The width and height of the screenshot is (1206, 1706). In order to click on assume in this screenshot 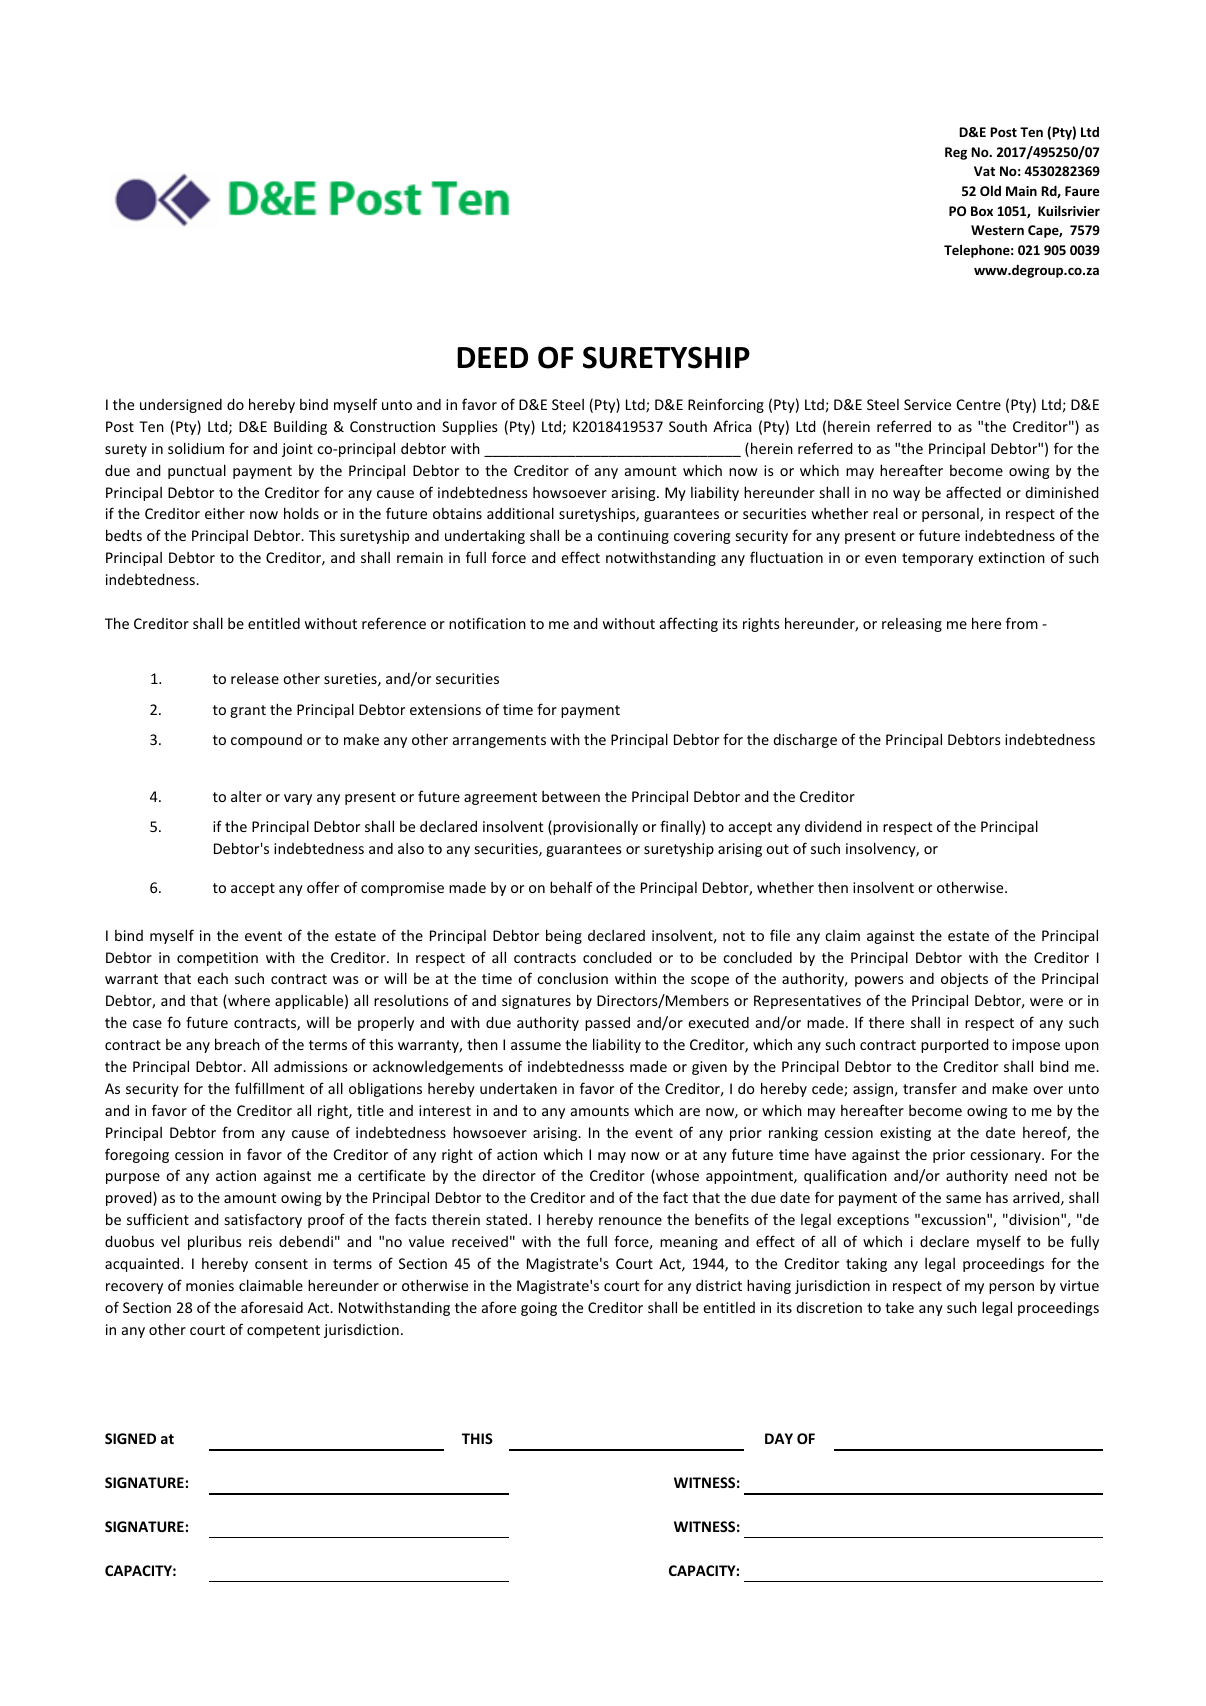, I will do `click(536, 1046)`.
